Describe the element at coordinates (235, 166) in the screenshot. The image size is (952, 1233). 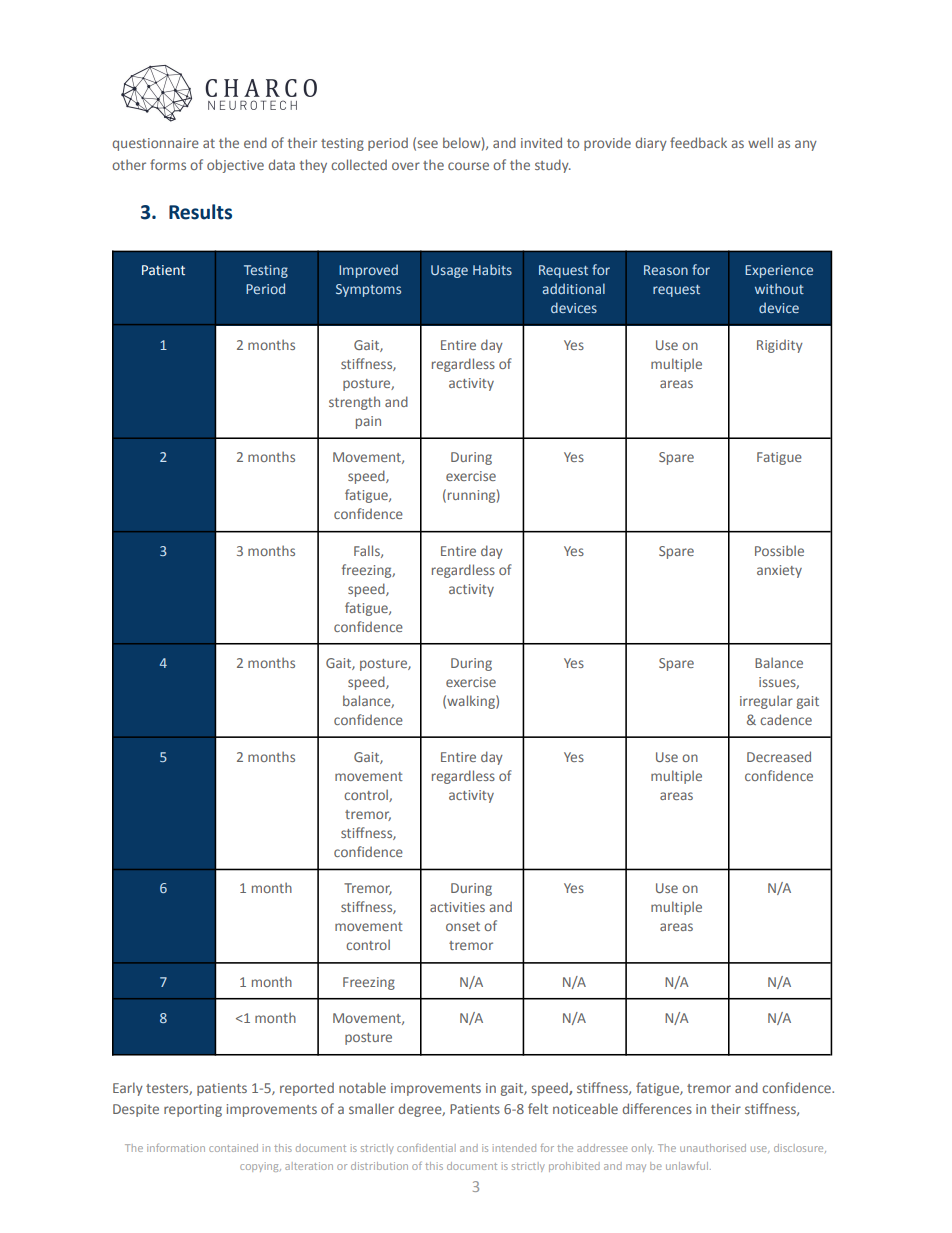
I see `objective` at that location.
